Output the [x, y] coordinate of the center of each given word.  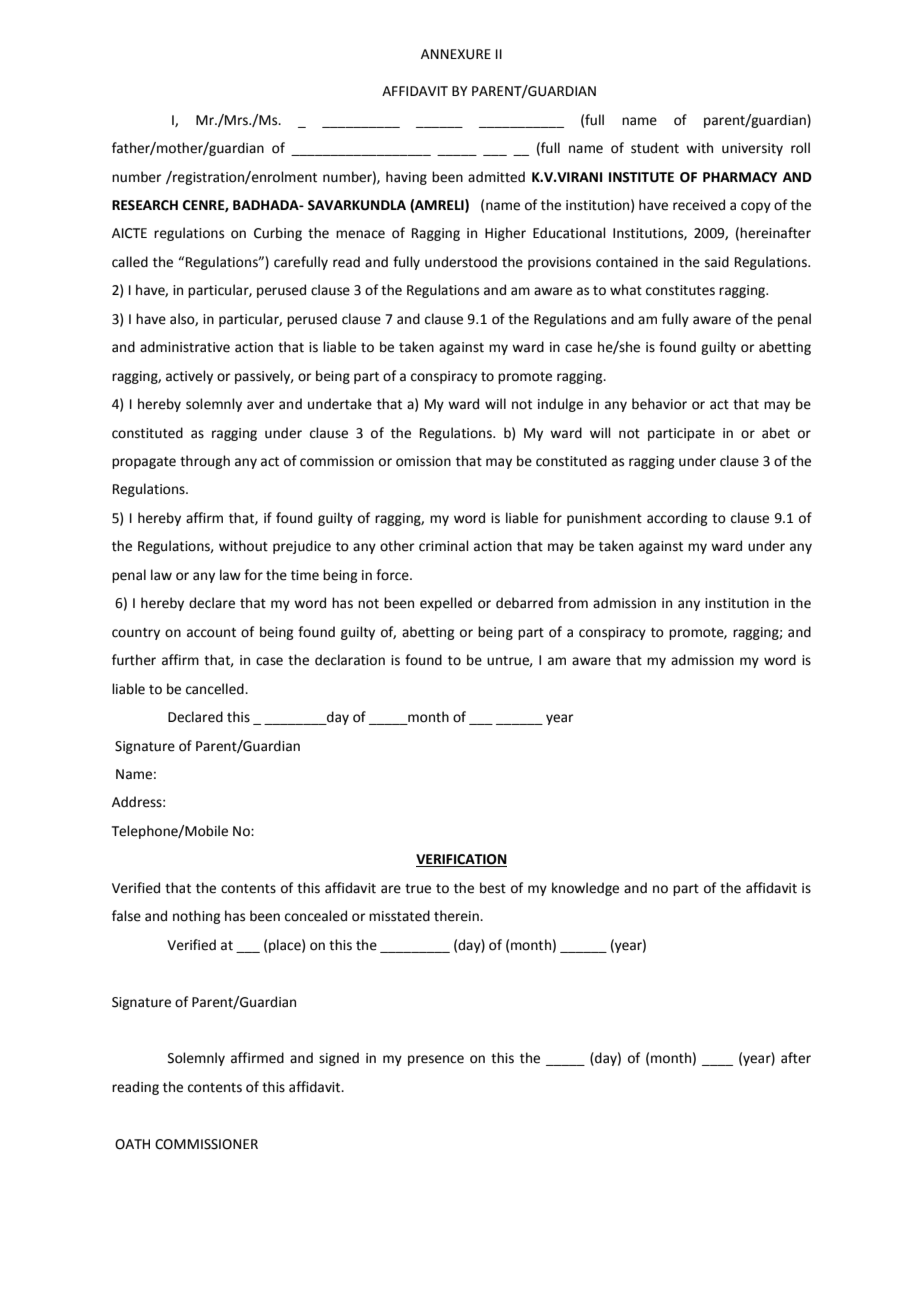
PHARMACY [740, 177]
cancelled [216, 689]
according [677, 519]
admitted [496, 177]
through [205, 462]
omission [423, 461]
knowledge [585, 889]
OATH [132, 1144]
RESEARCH [145, 205]
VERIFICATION [461, 860]
